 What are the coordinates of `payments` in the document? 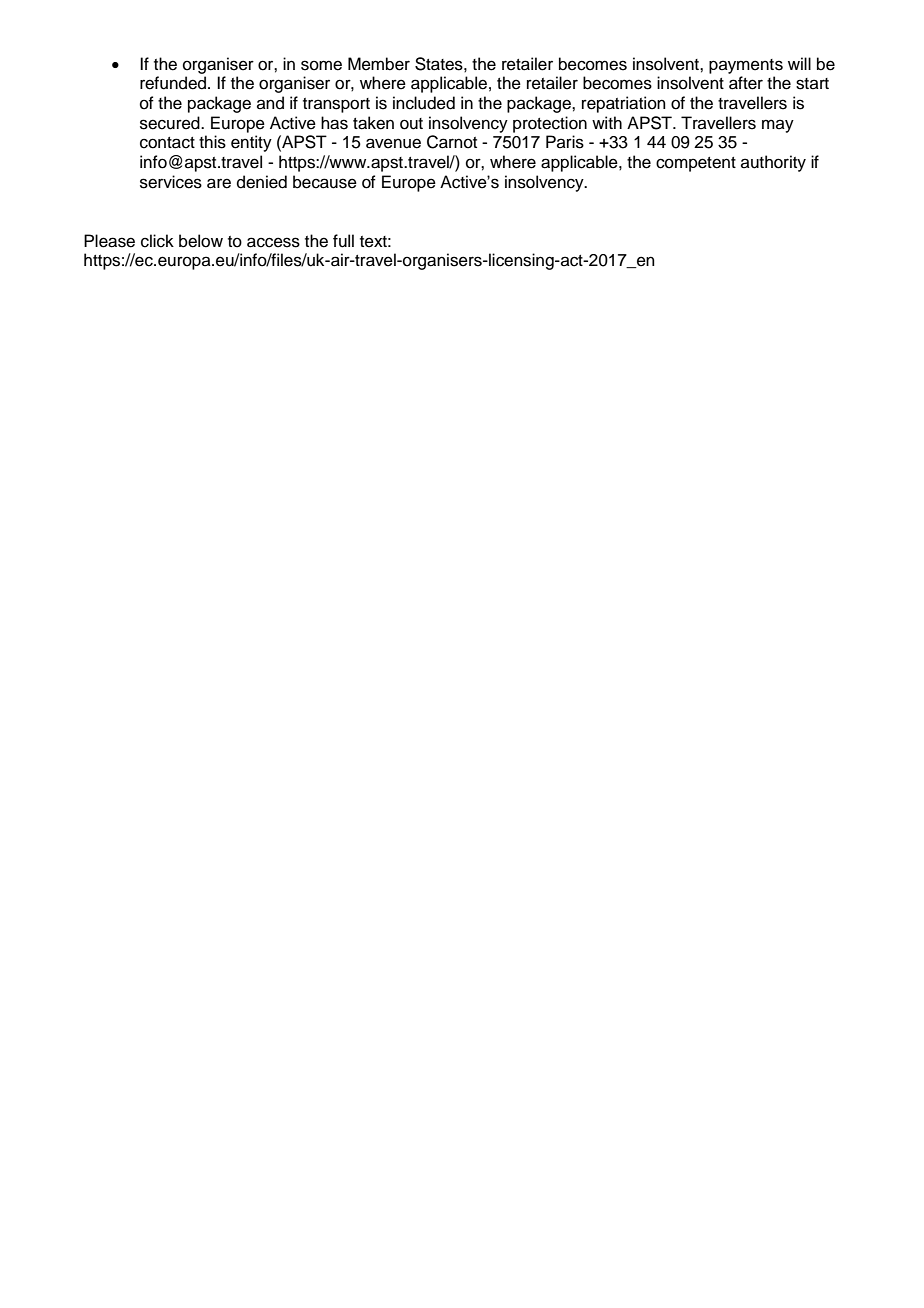 It's located at (746, 66).
